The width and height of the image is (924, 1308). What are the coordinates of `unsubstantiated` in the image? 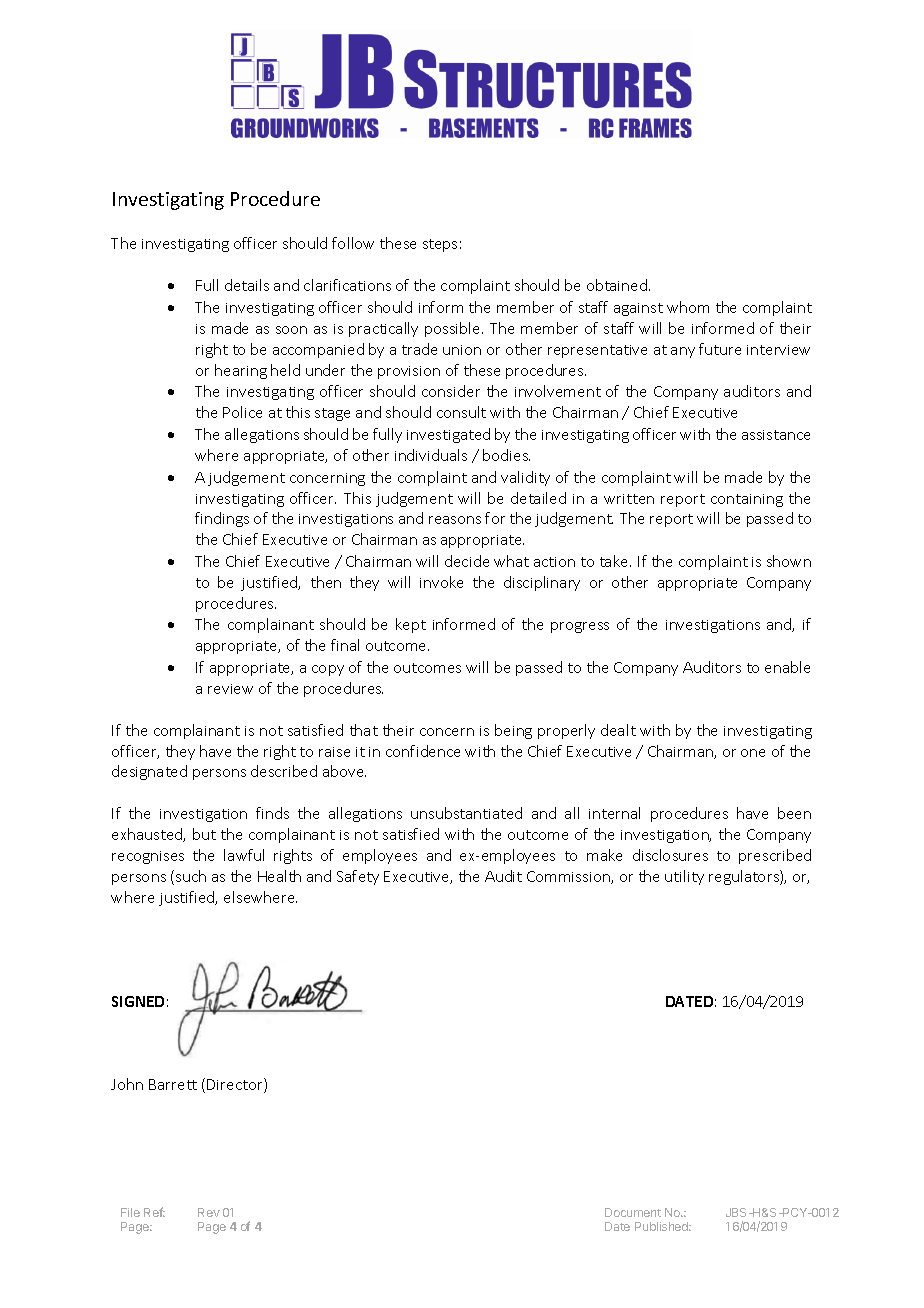 It's located at (466, 813).
